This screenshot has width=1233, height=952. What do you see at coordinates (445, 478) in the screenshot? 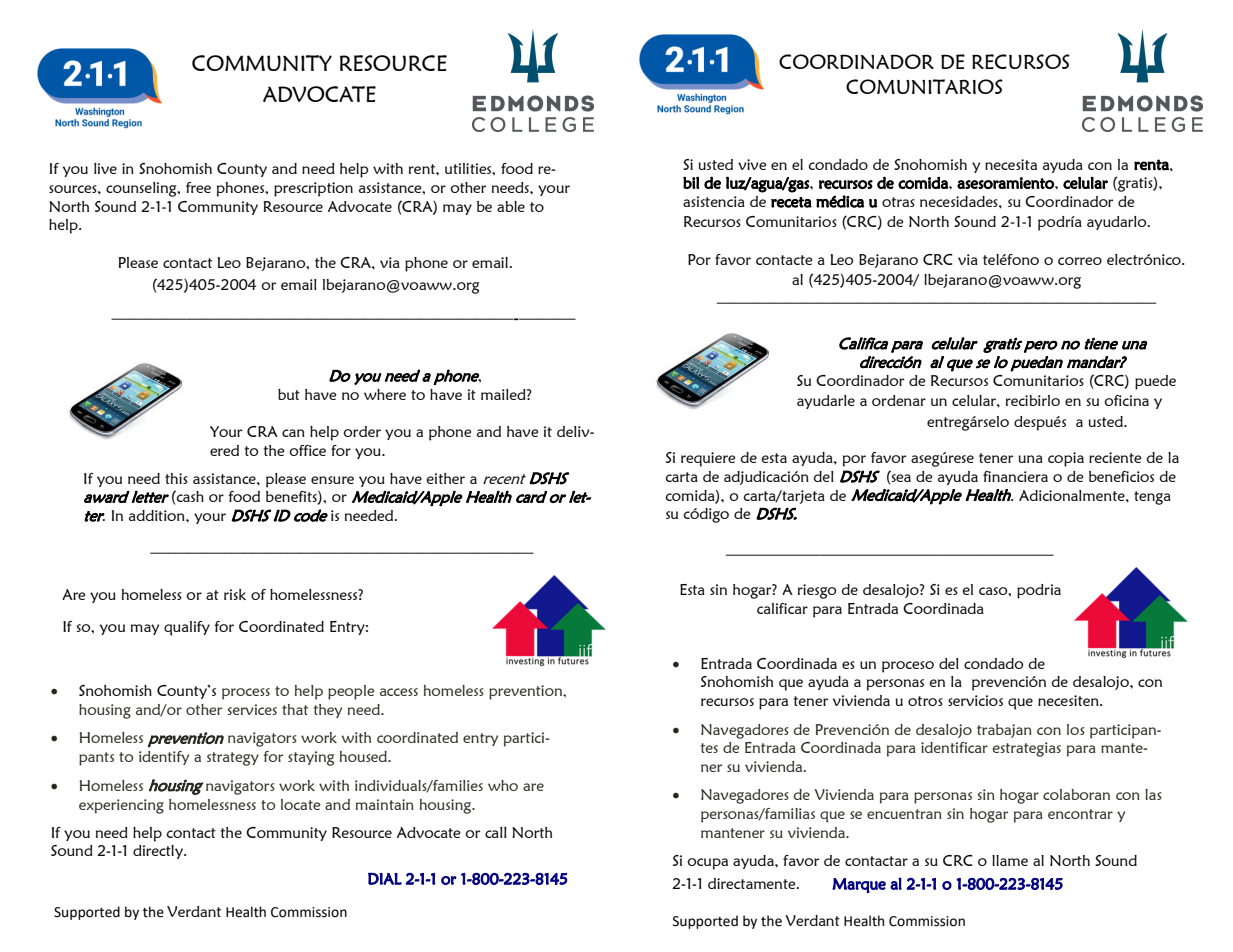
I see `either` at bounding box center [445, 478].
